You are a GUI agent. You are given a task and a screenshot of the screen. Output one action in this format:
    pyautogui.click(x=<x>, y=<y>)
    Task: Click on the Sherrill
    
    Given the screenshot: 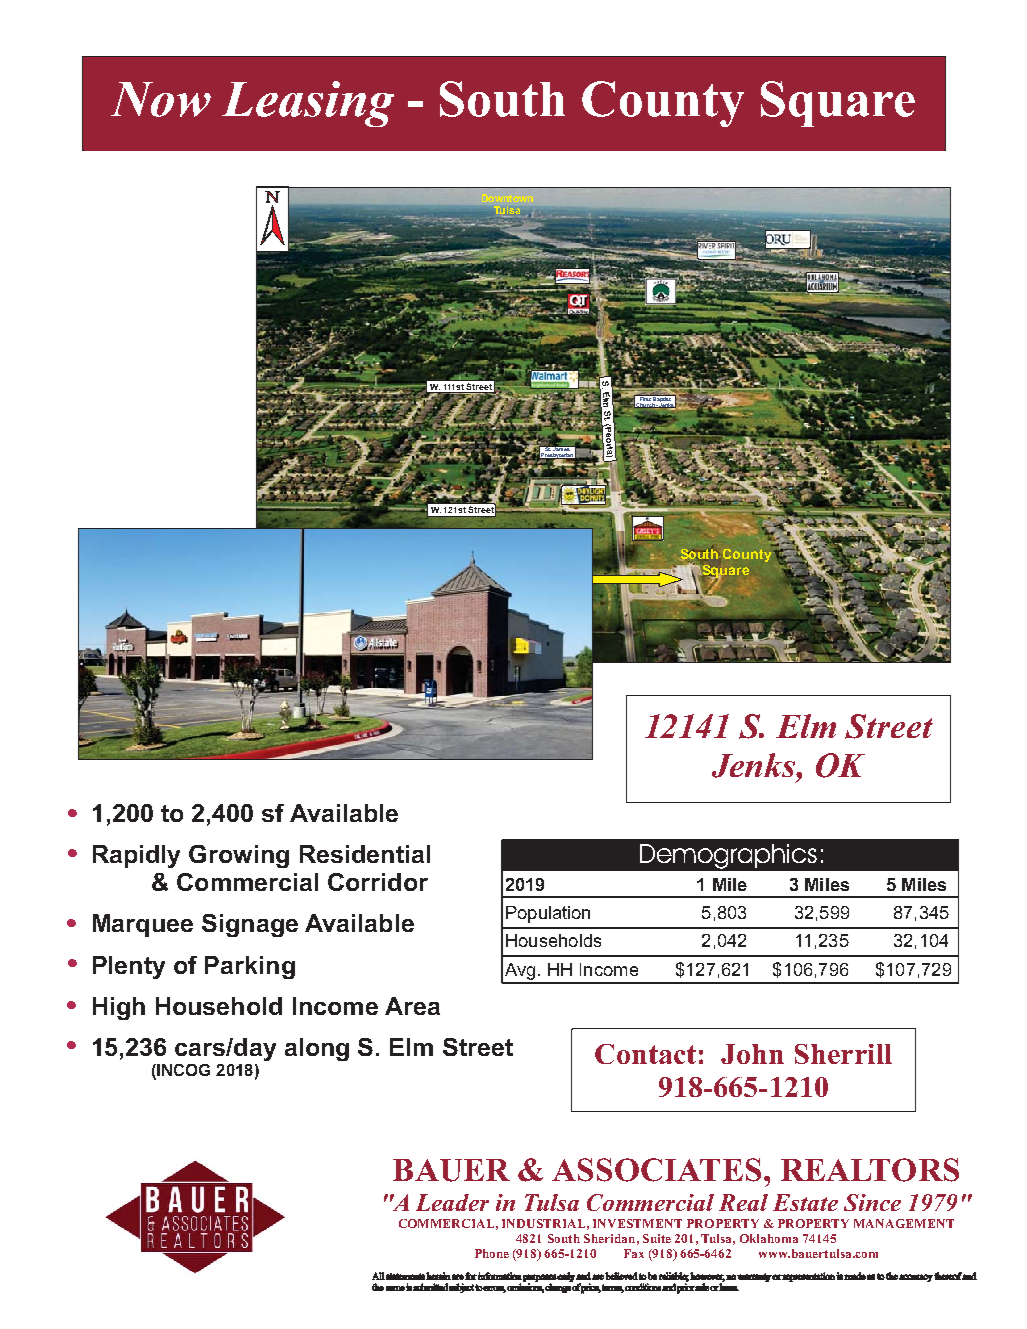 What is the action you would take?
    pyautogui.click(x=843, y=1054)
